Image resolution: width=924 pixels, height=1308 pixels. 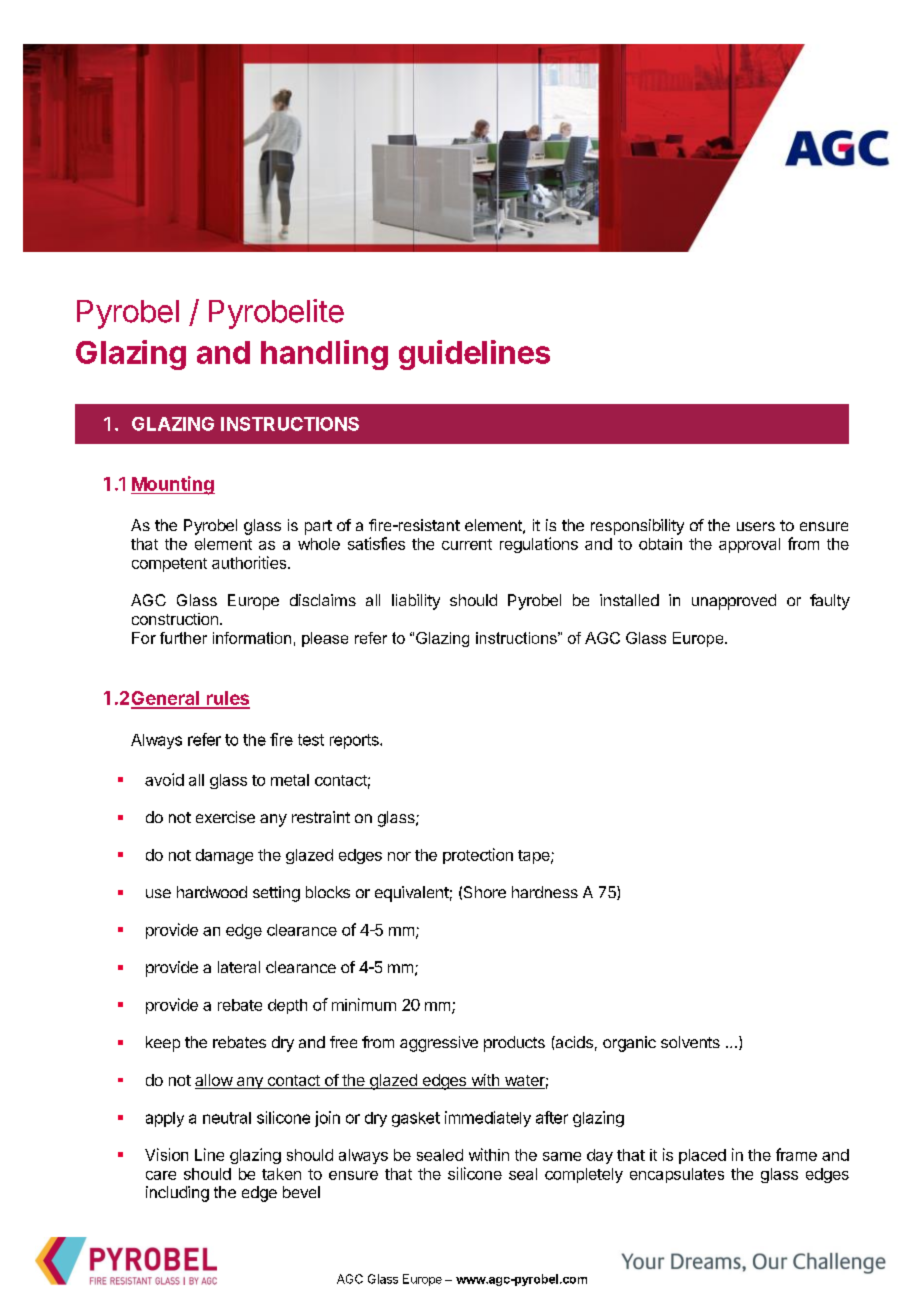 What do you see at coordinates (539, 545) in the screenshot?
I see `regulations` at bounding box center [539, 545].
